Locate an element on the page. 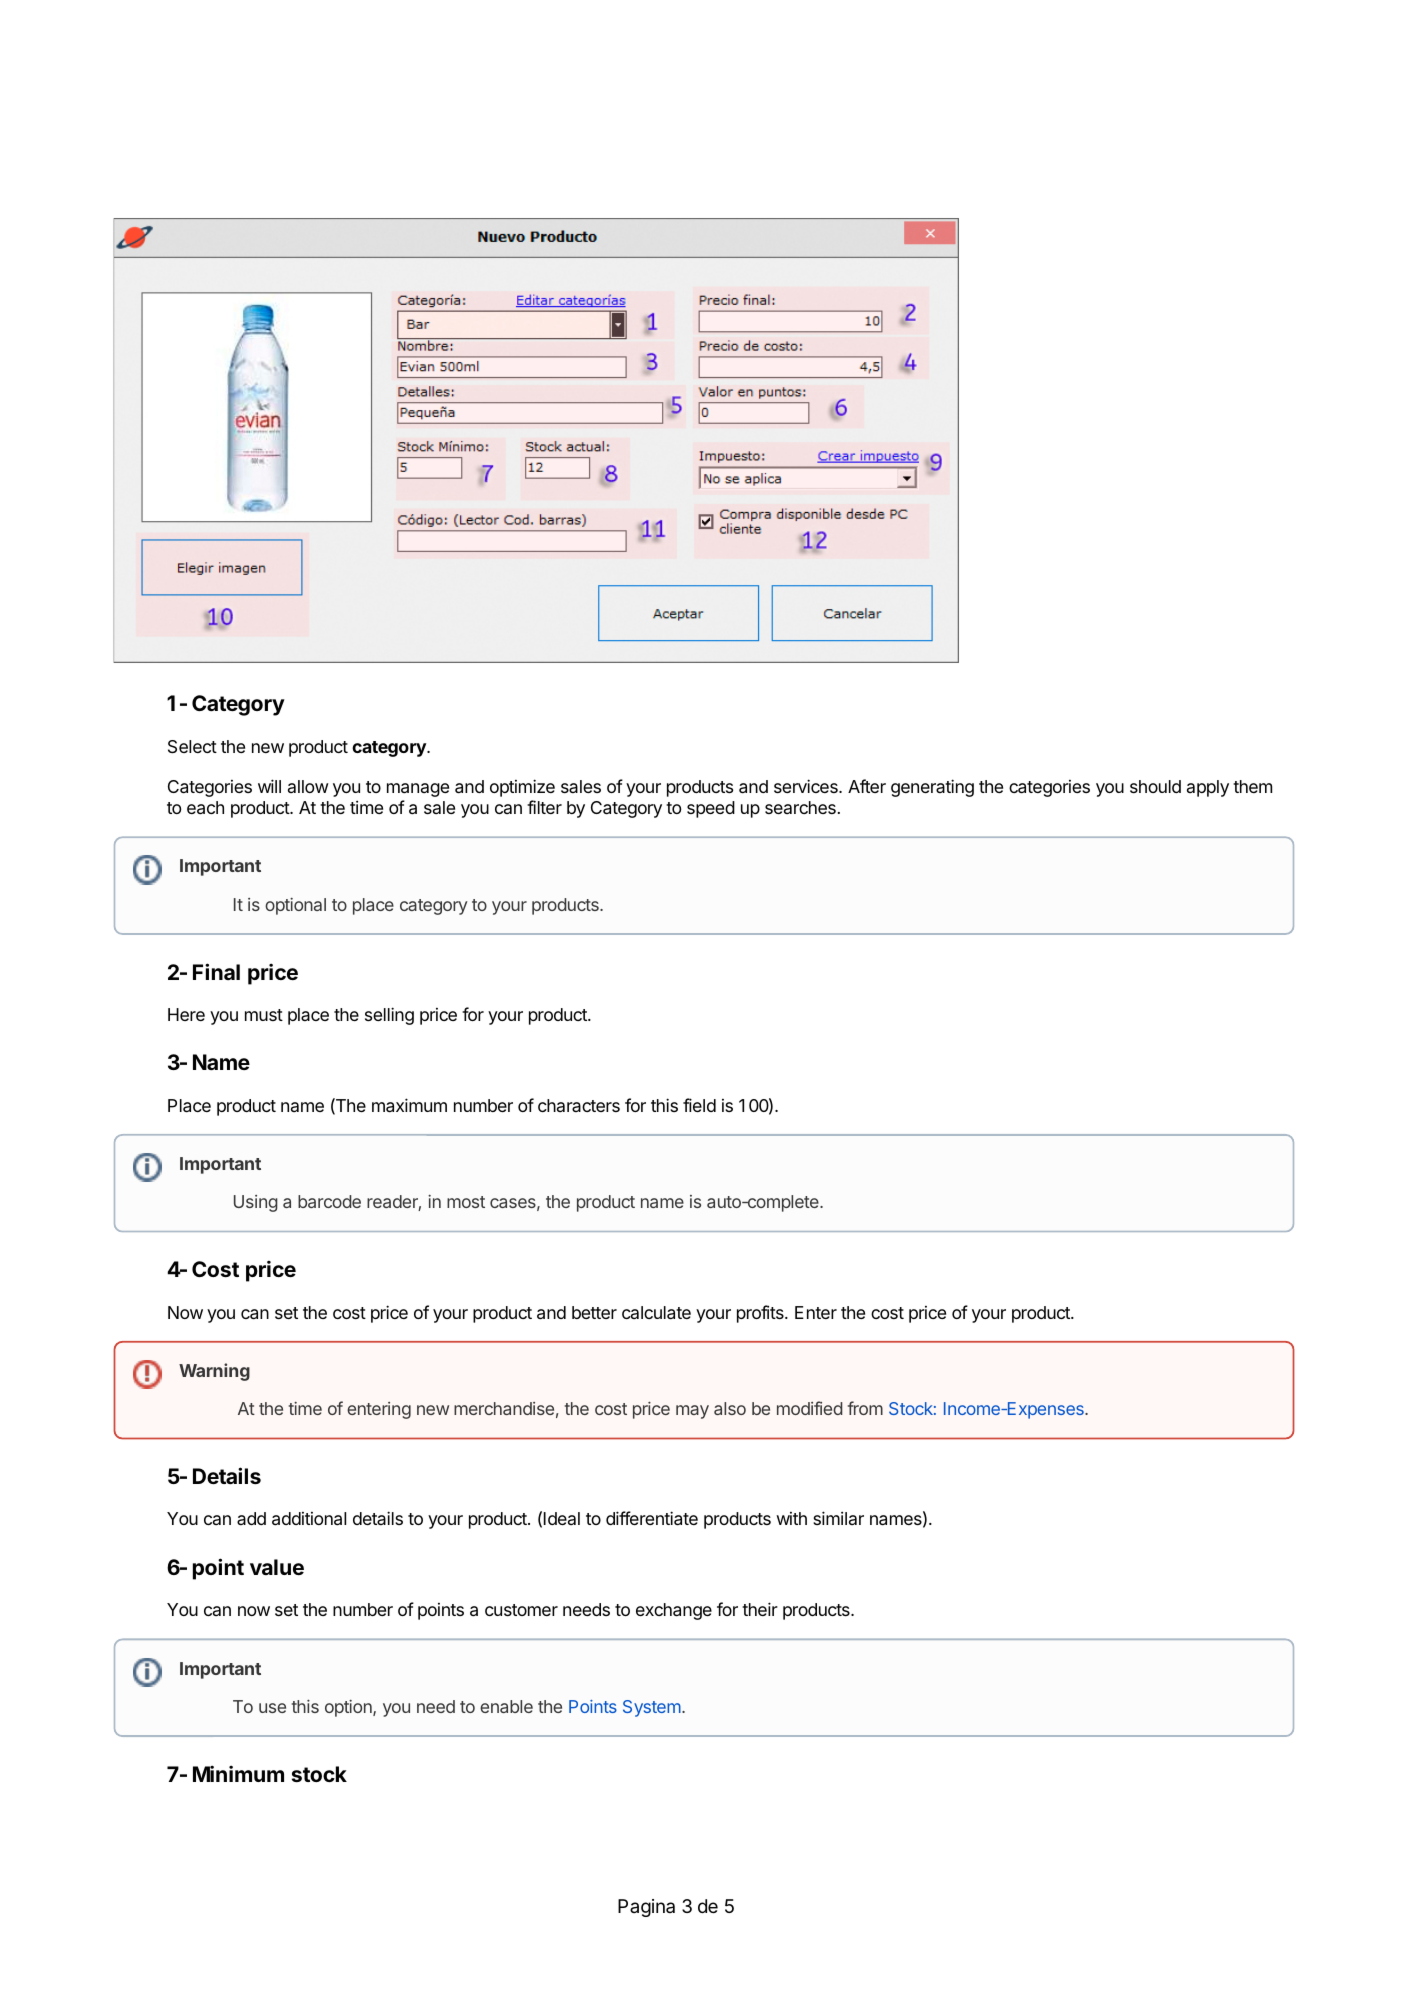  field is located at coordinates (699, 1105).
